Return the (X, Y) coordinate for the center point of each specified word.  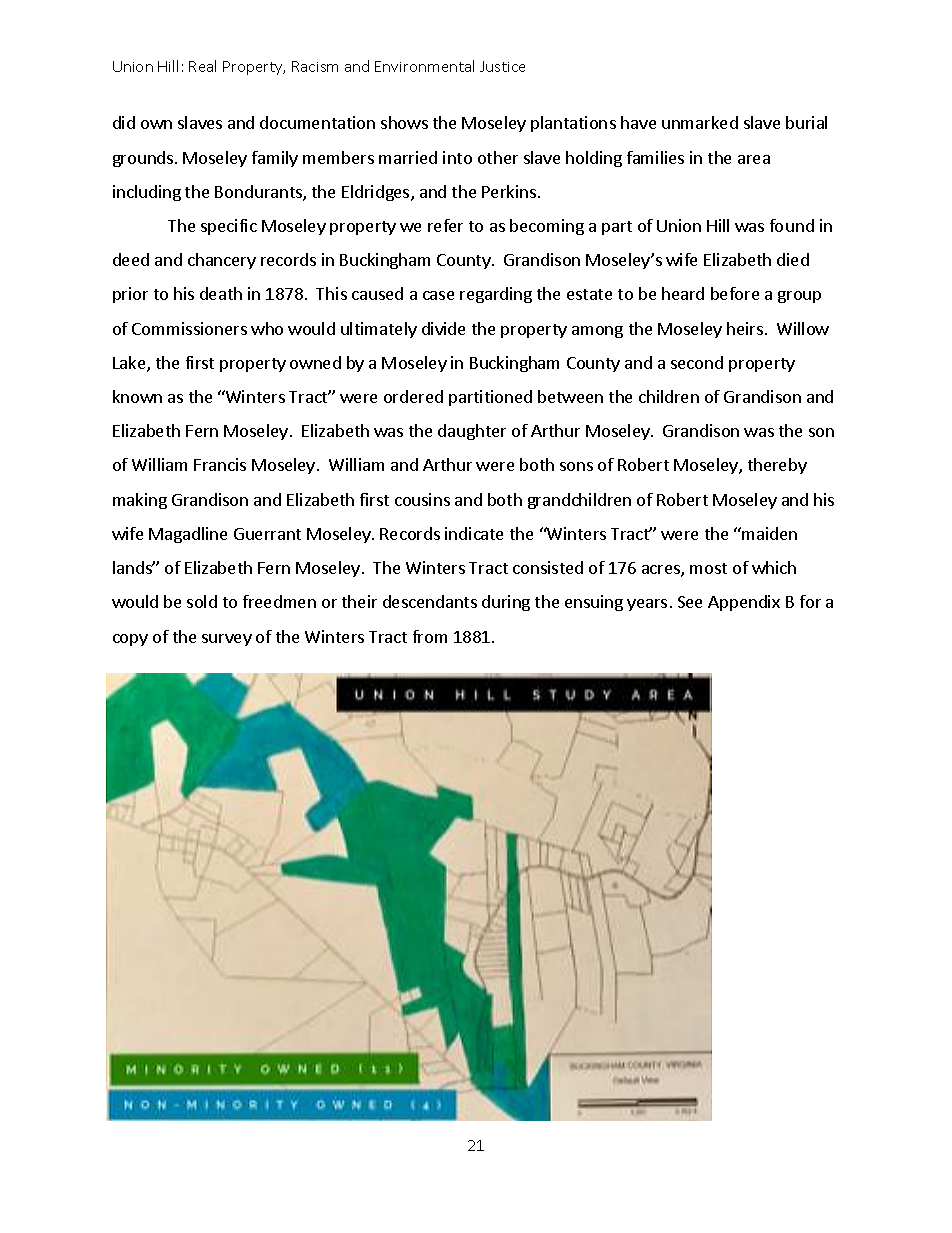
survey (227, 640)
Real (202, 66)
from (430, 636)
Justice (502, 66)
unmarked (700, 122)
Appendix (744, 603)
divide (443, 328)
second (697, 362)
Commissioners (189, 328)
